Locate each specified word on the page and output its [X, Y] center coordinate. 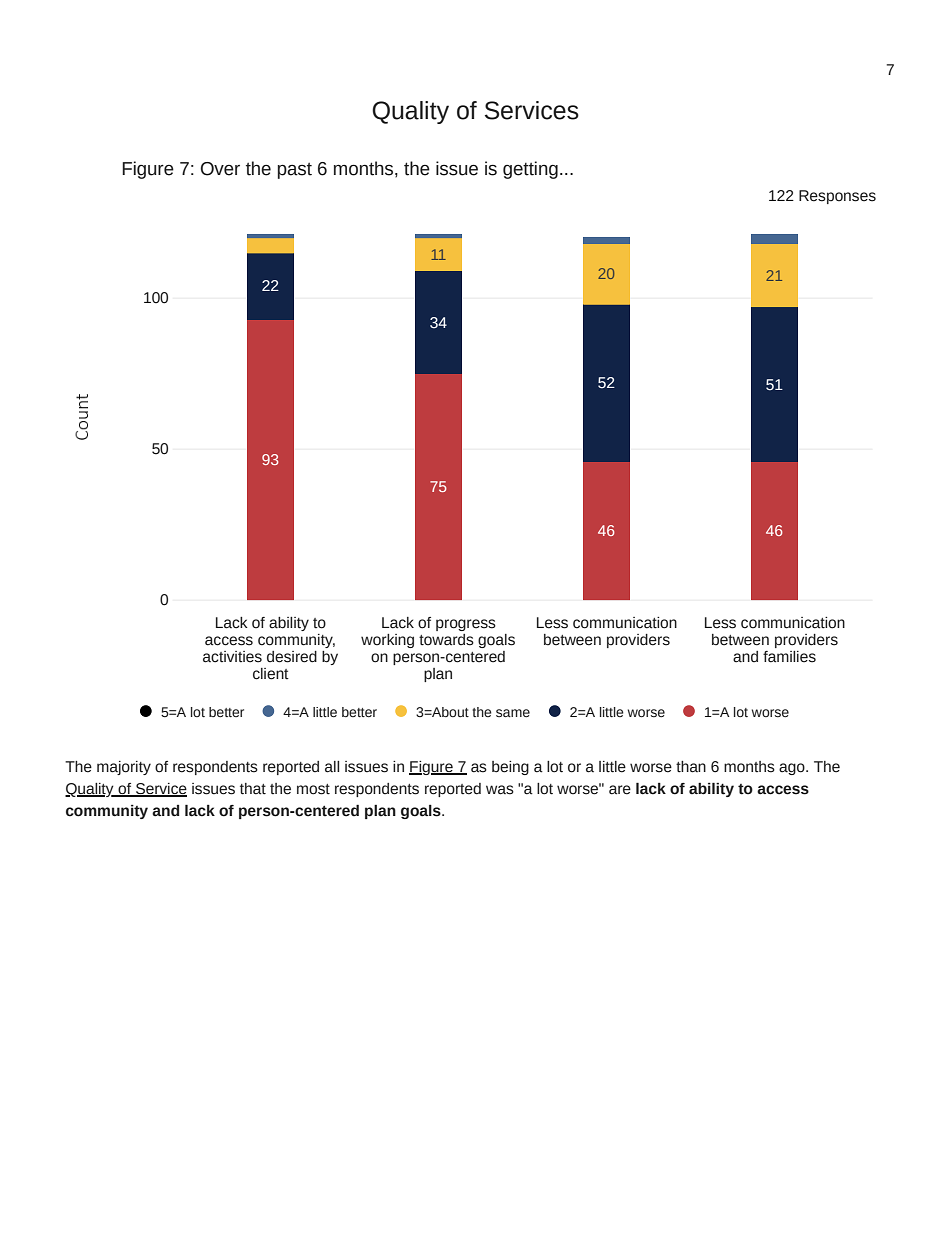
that [253, 789]
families [789, 657]
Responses [837, 197]
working [387, 641]
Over [220, 169]
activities [232, 657]
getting [530, 170]
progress [466, 625]
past [295, 171]
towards [446, 640]
